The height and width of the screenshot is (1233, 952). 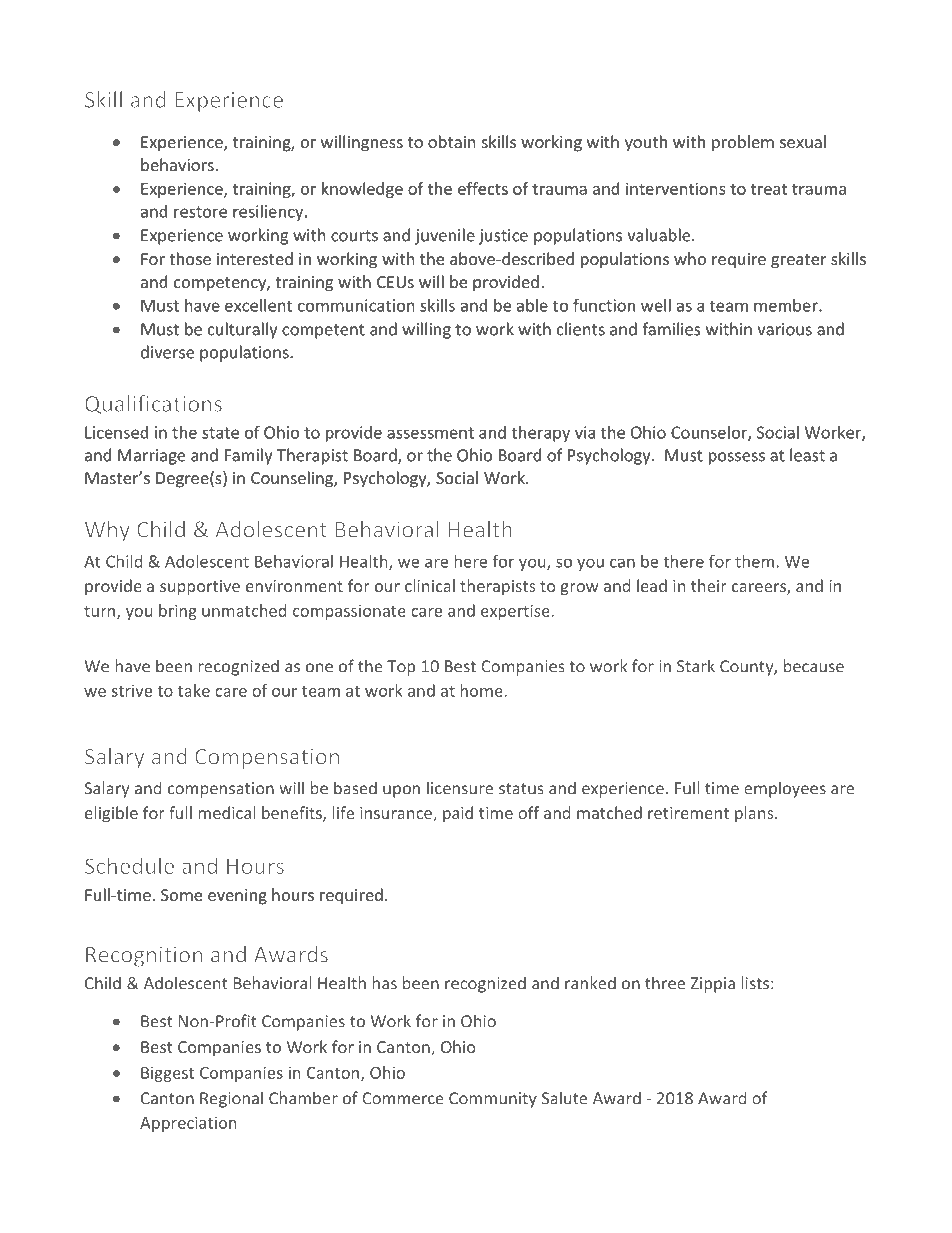 What do you see at coordinates (178, 164) in the screenshot?
I see `behaviors` at bounding box center [178, 164].
